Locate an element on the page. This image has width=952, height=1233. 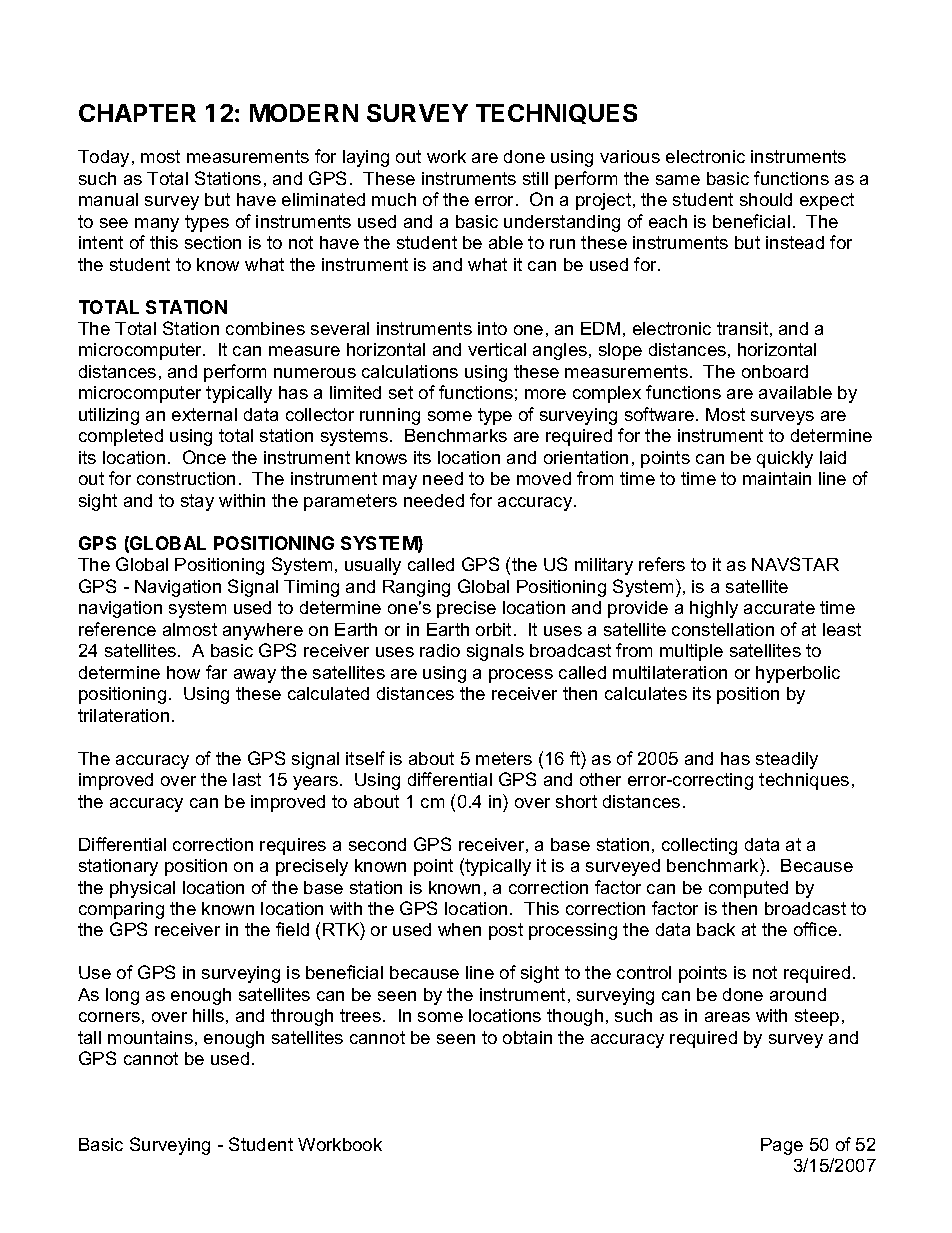
when is located at coordinates (459, 929).
